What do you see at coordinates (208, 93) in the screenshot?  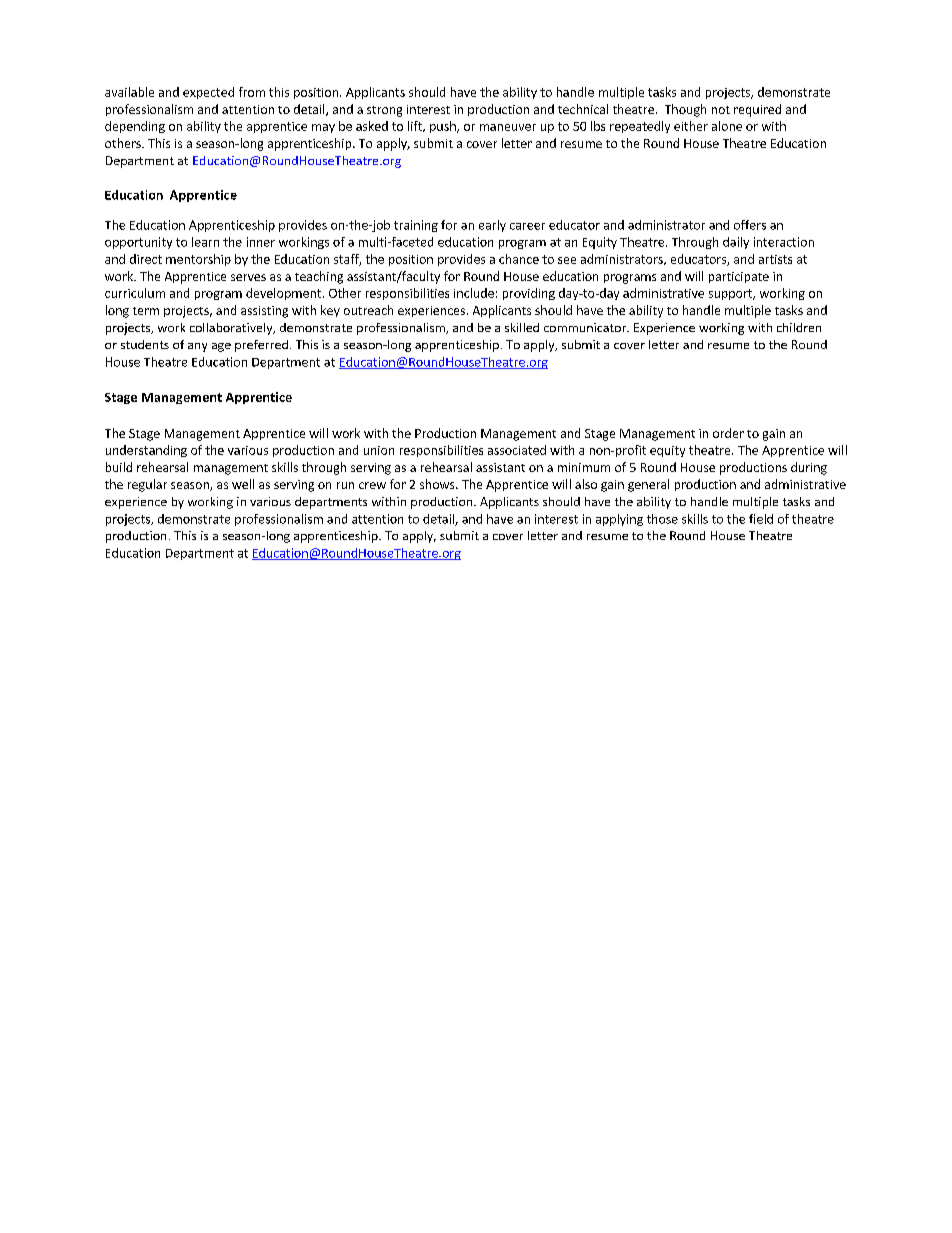 I see `expected` at bounding box center [208, 93].
